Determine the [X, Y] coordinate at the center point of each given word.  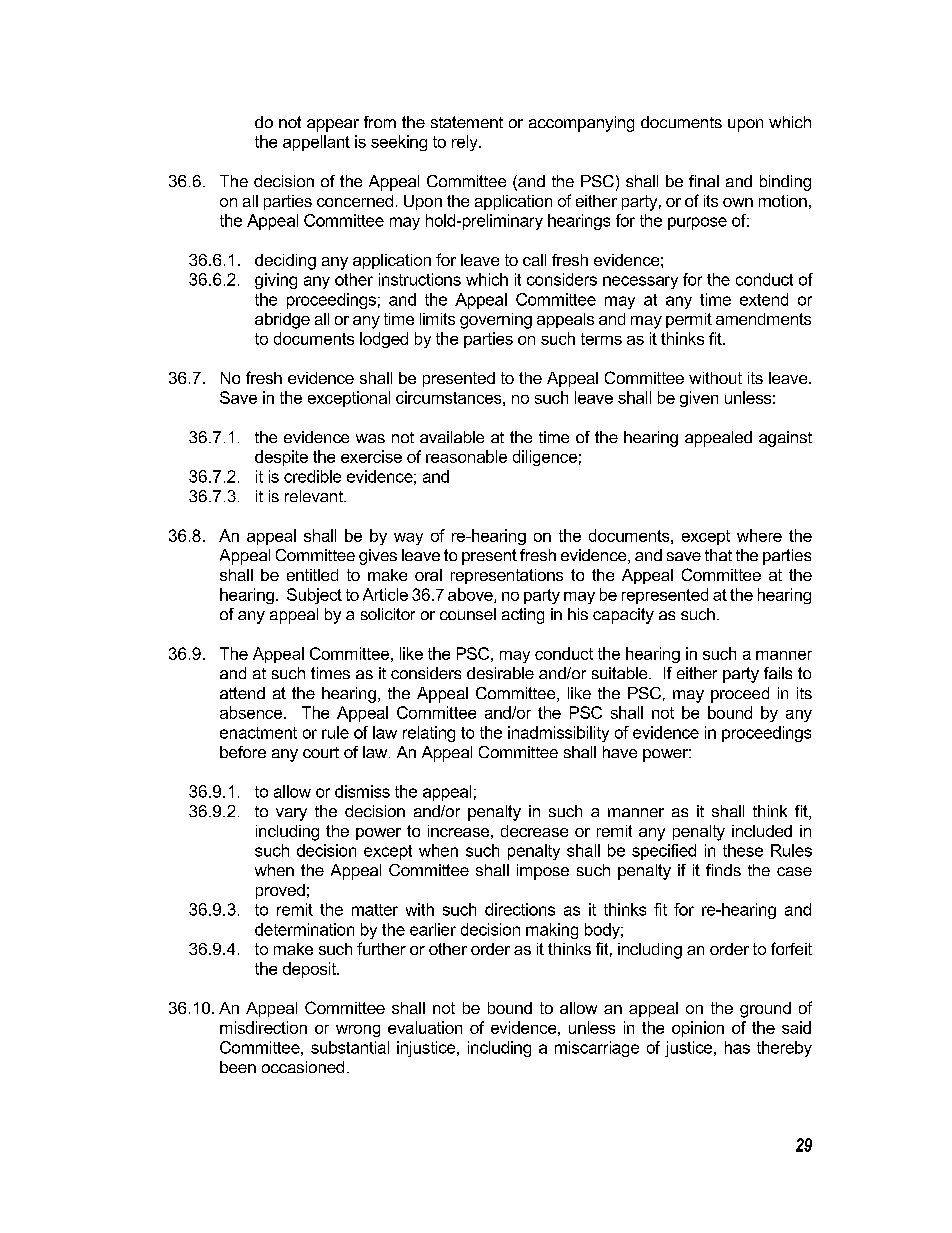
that [718, 555]
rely [466, 143]
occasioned [303, 1067]
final [704, 181]
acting [523, 616]
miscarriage [597, 1049]
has [737, 1047]
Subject [314, 596]
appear [333, 125]
